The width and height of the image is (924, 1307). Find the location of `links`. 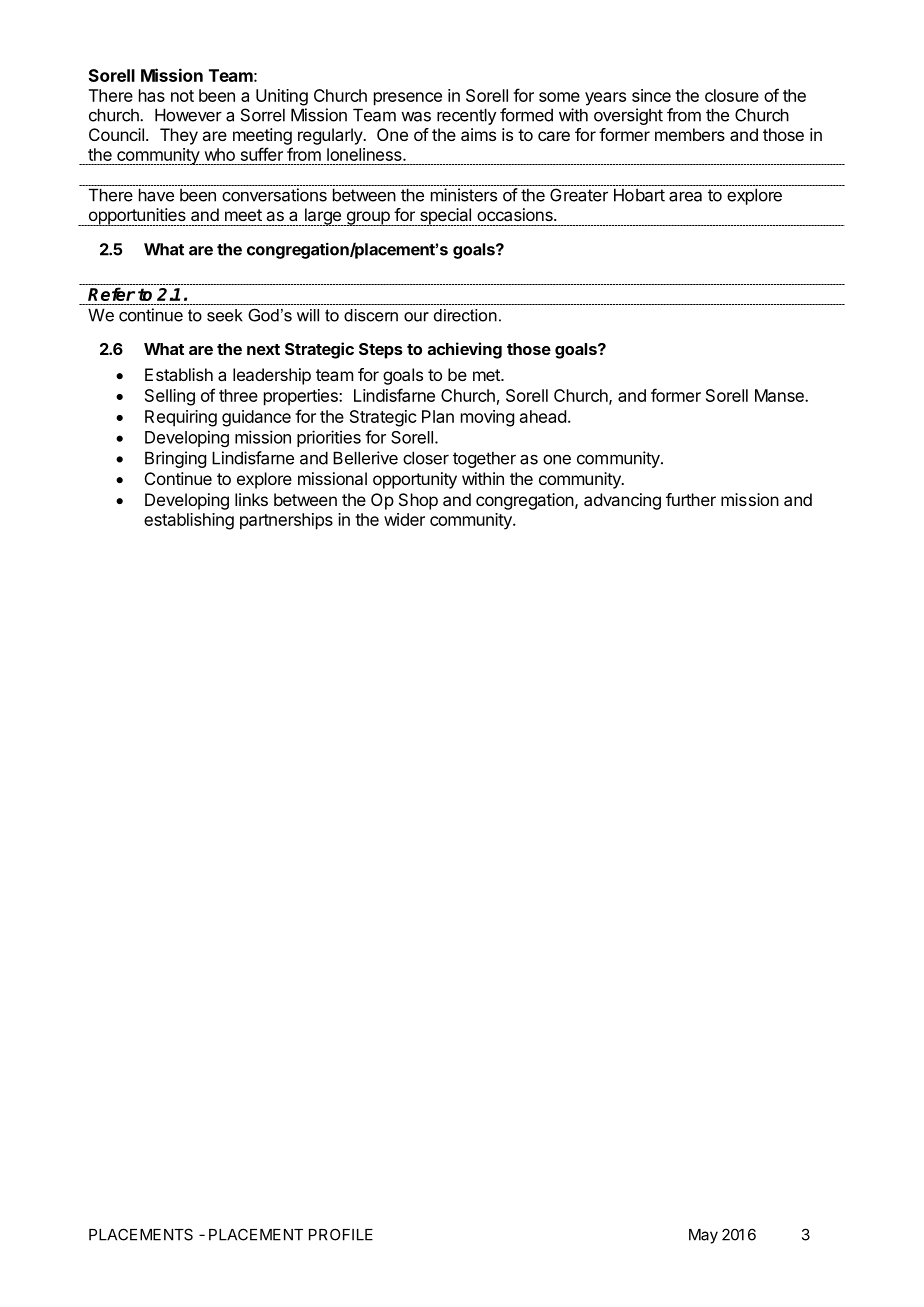

links is located at coordinates (251, 499).
